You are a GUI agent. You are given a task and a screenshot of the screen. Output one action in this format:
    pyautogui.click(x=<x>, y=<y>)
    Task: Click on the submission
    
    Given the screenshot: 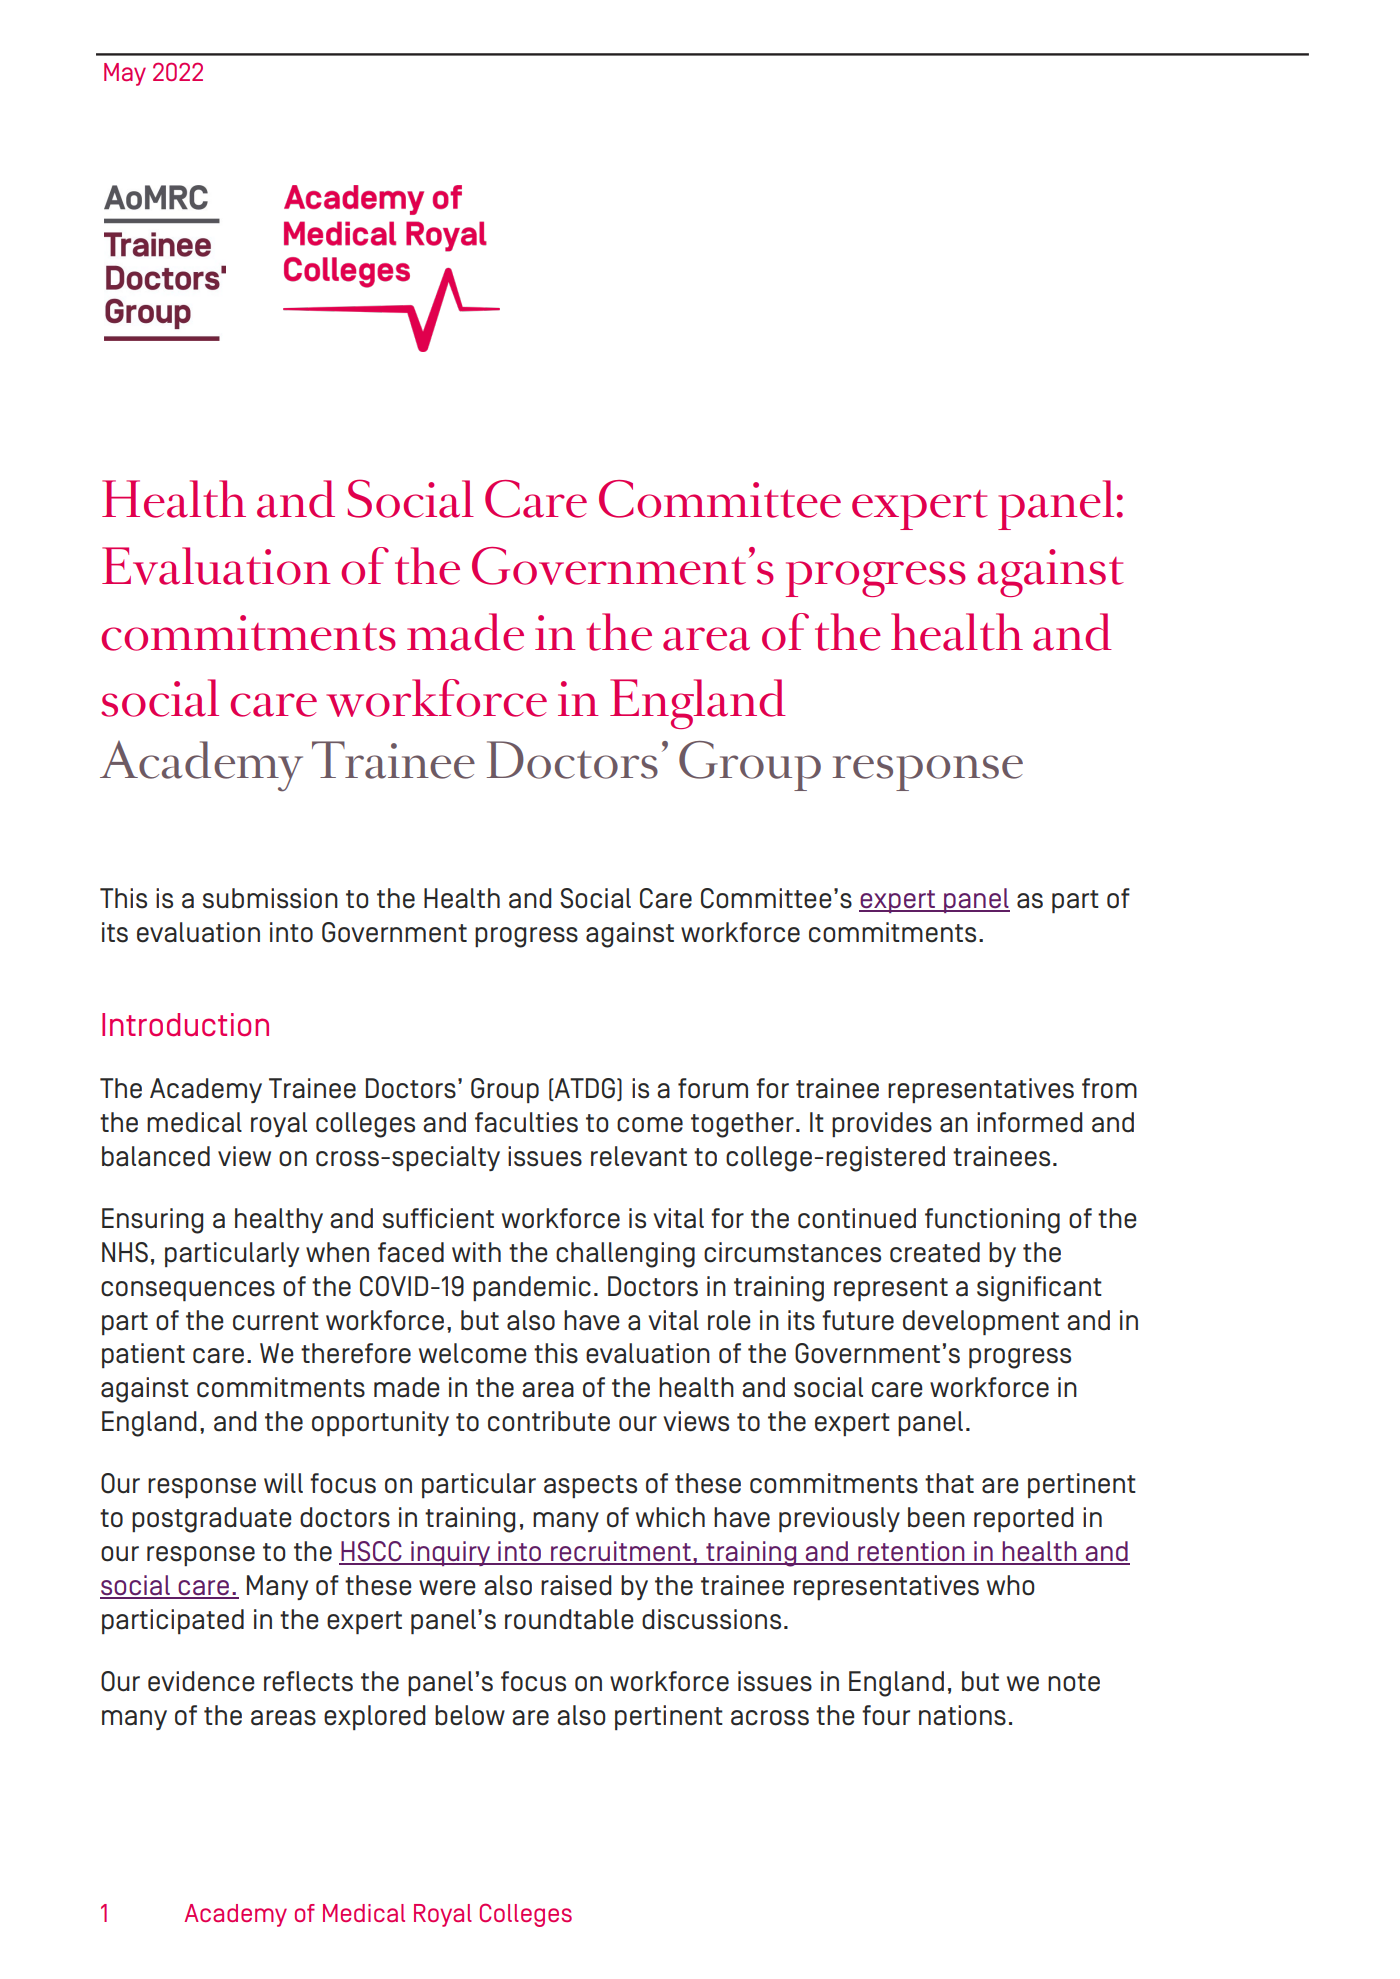 What is the action you would take?
    pyautogui.click(x=270, y=898)
